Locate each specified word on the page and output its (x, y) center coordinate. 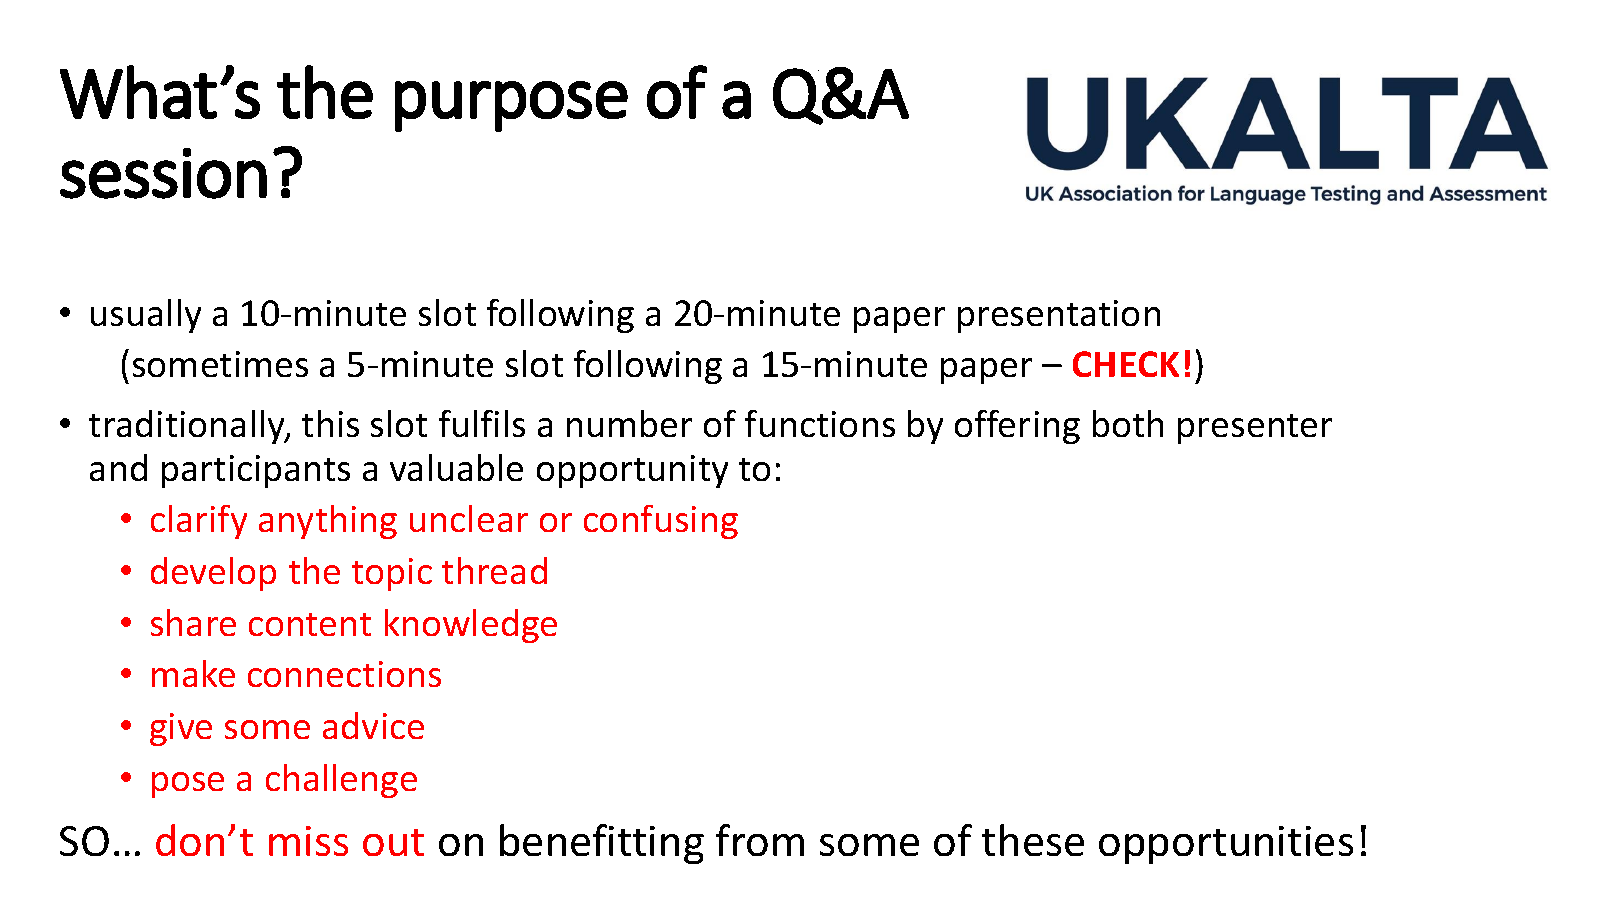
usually (146, 316)
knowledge (471, 626)
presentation (1059, 316)
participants (256, 471)
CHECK (1126, 364)
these (1033, 840)
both (1128, 423)
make (193, 673)
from (760, 840)
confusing (661, 522)
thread (494, 570)
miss (308, 841)
